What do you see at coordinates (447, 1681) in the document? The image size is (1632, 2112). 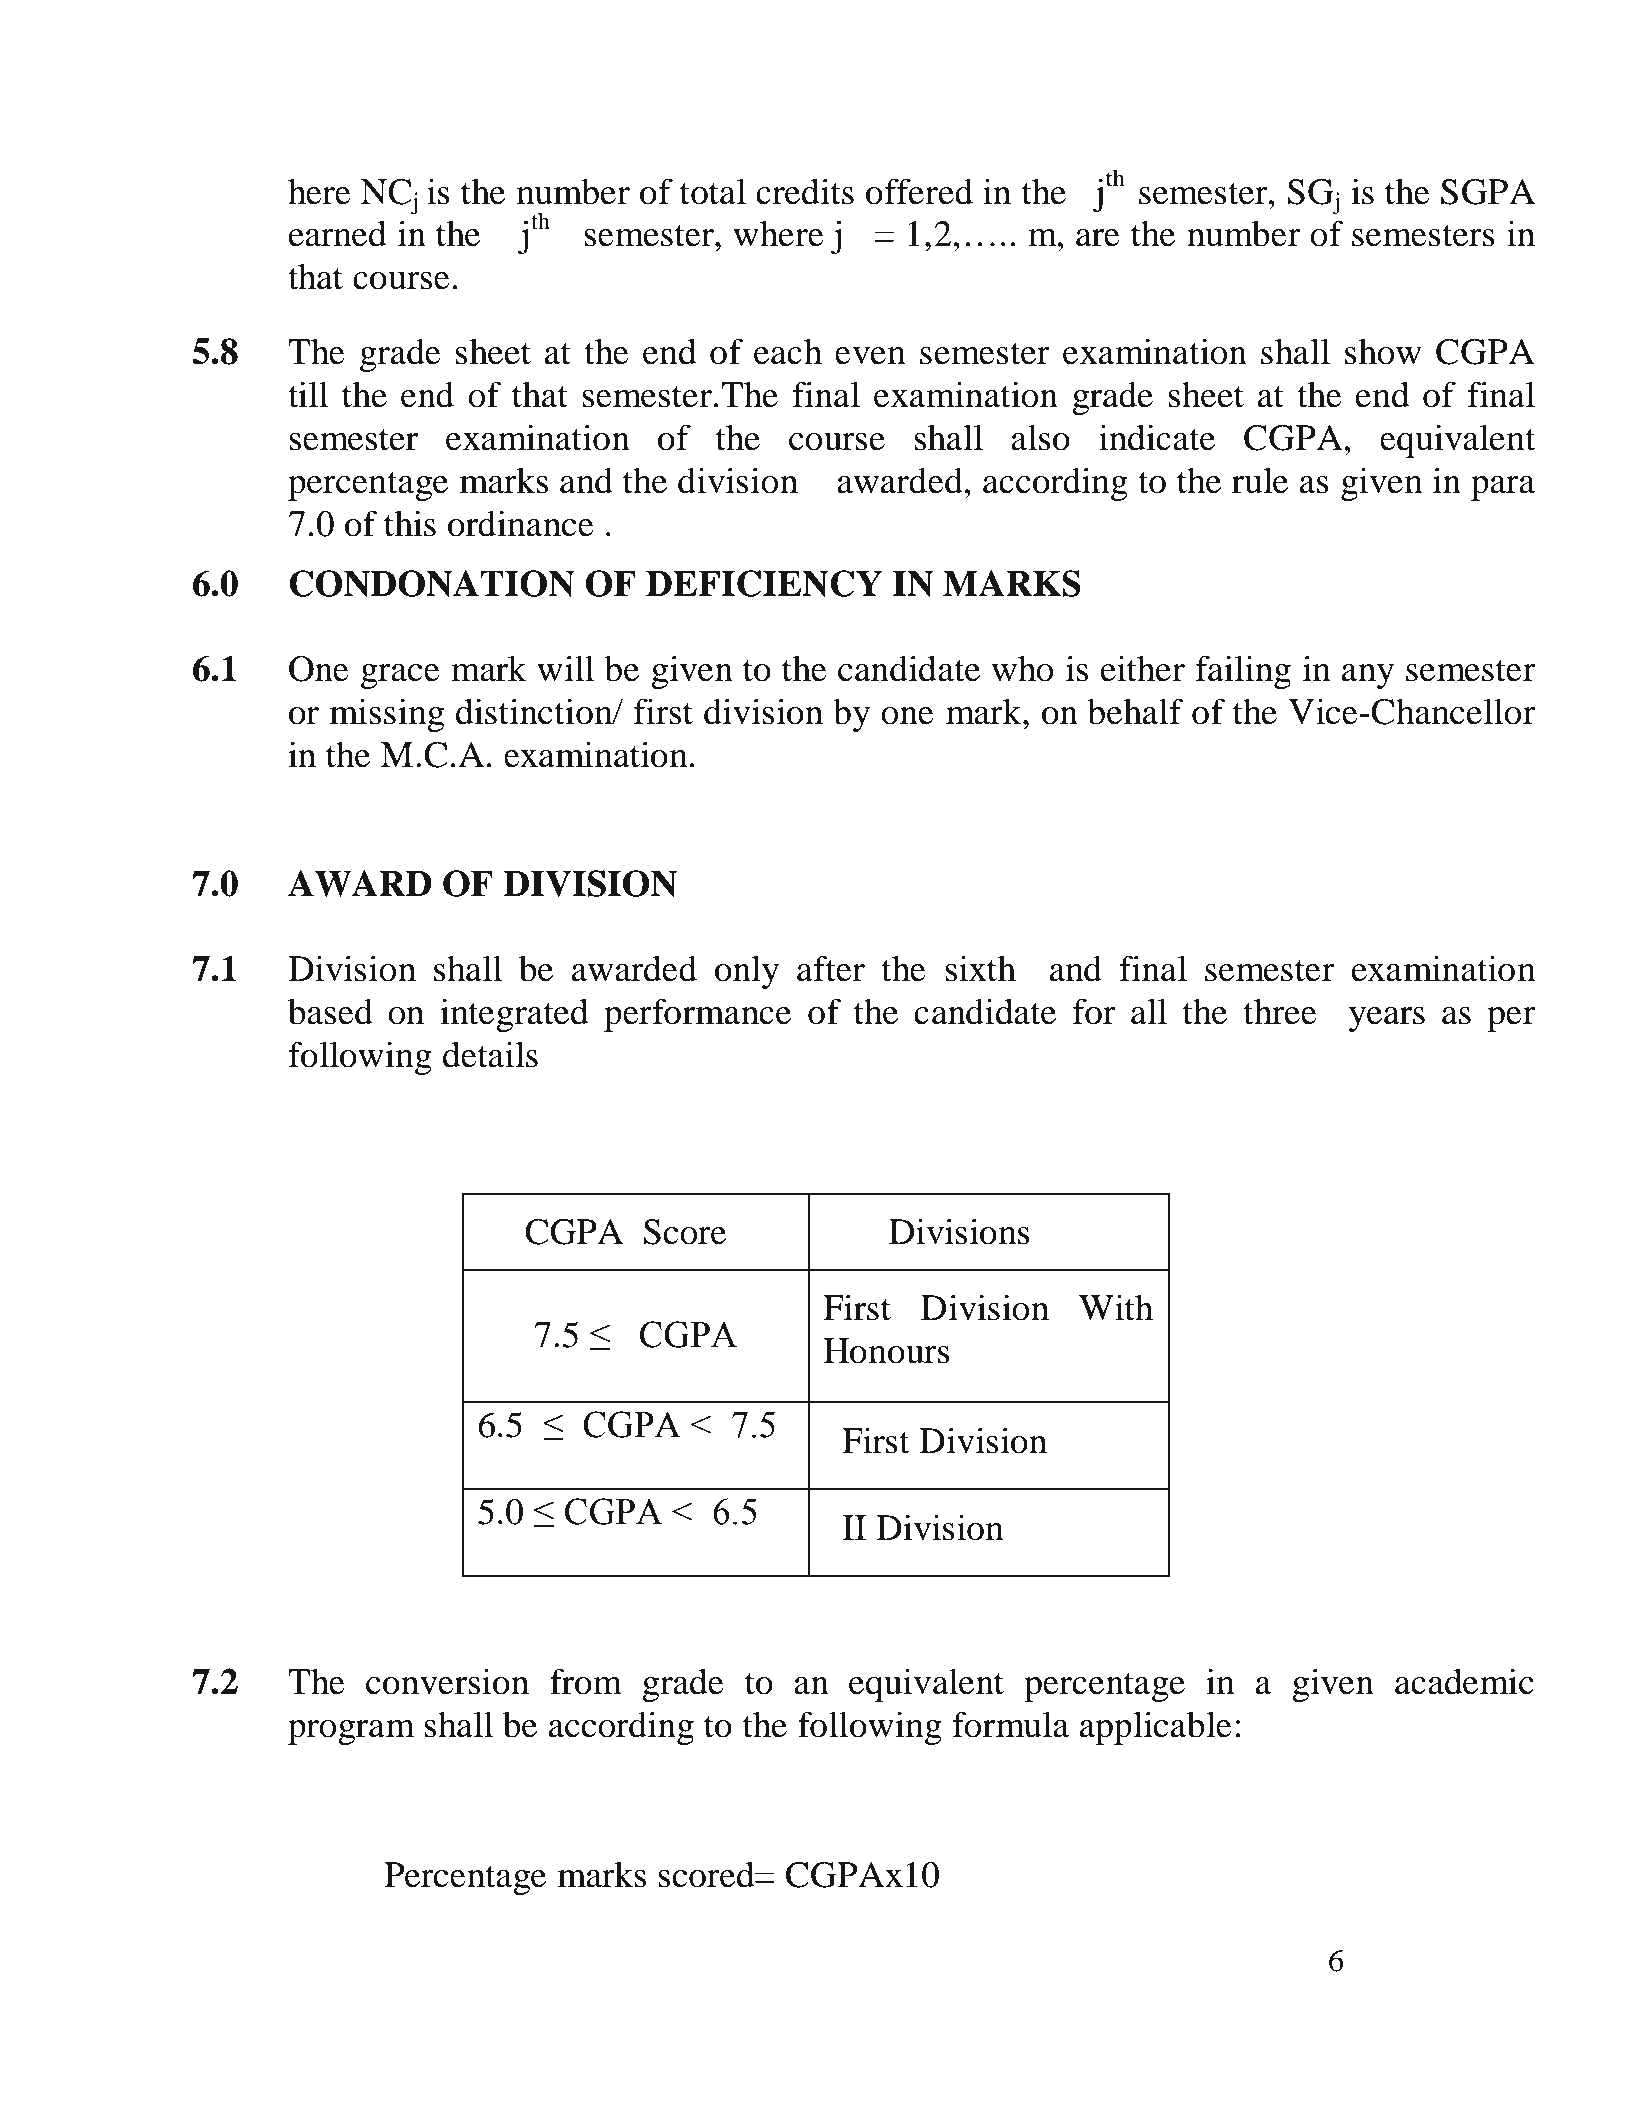 I see `conversion` at bounding box center [447, 1681].
